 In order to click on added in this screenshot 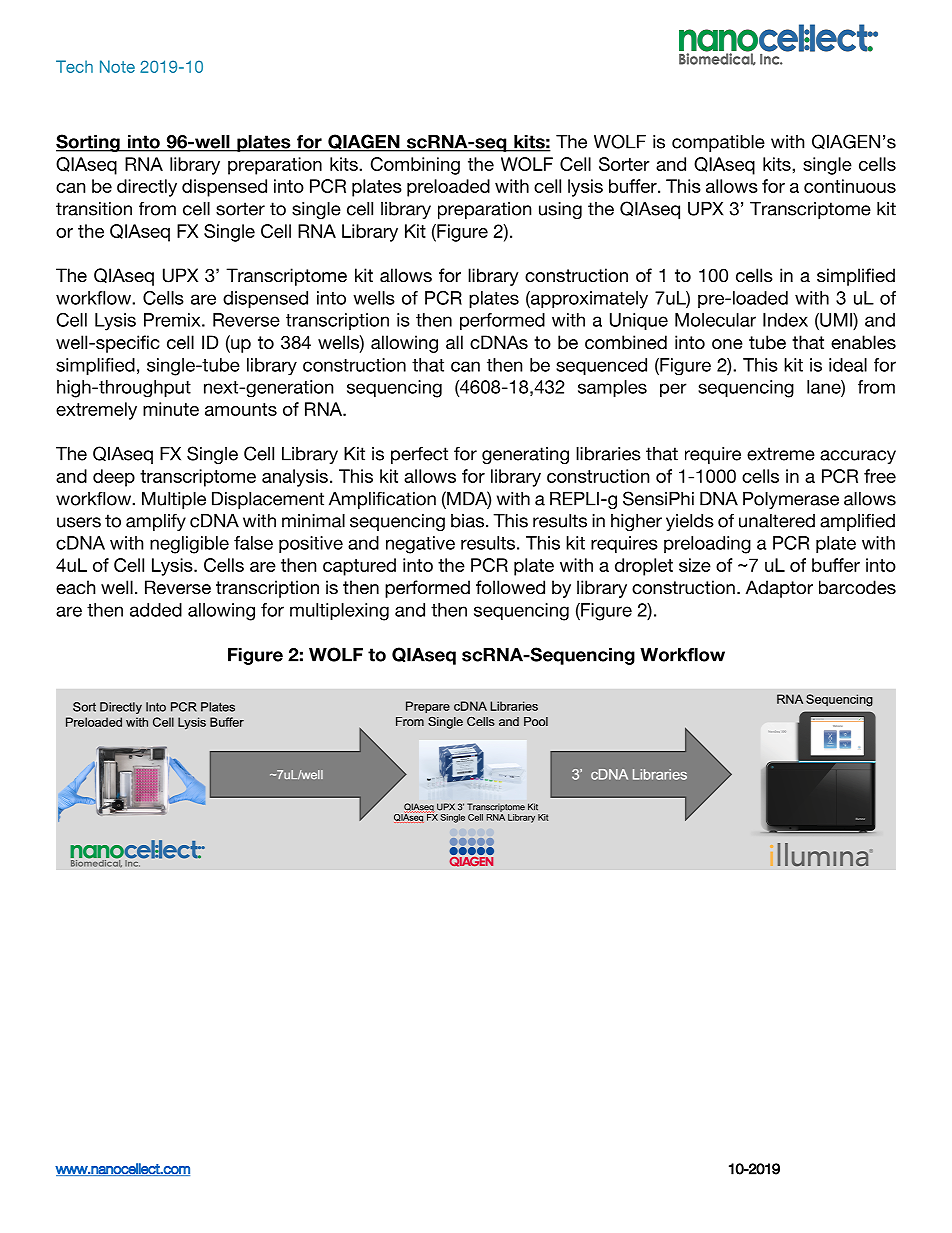, I will do `click(156, 610)`.
